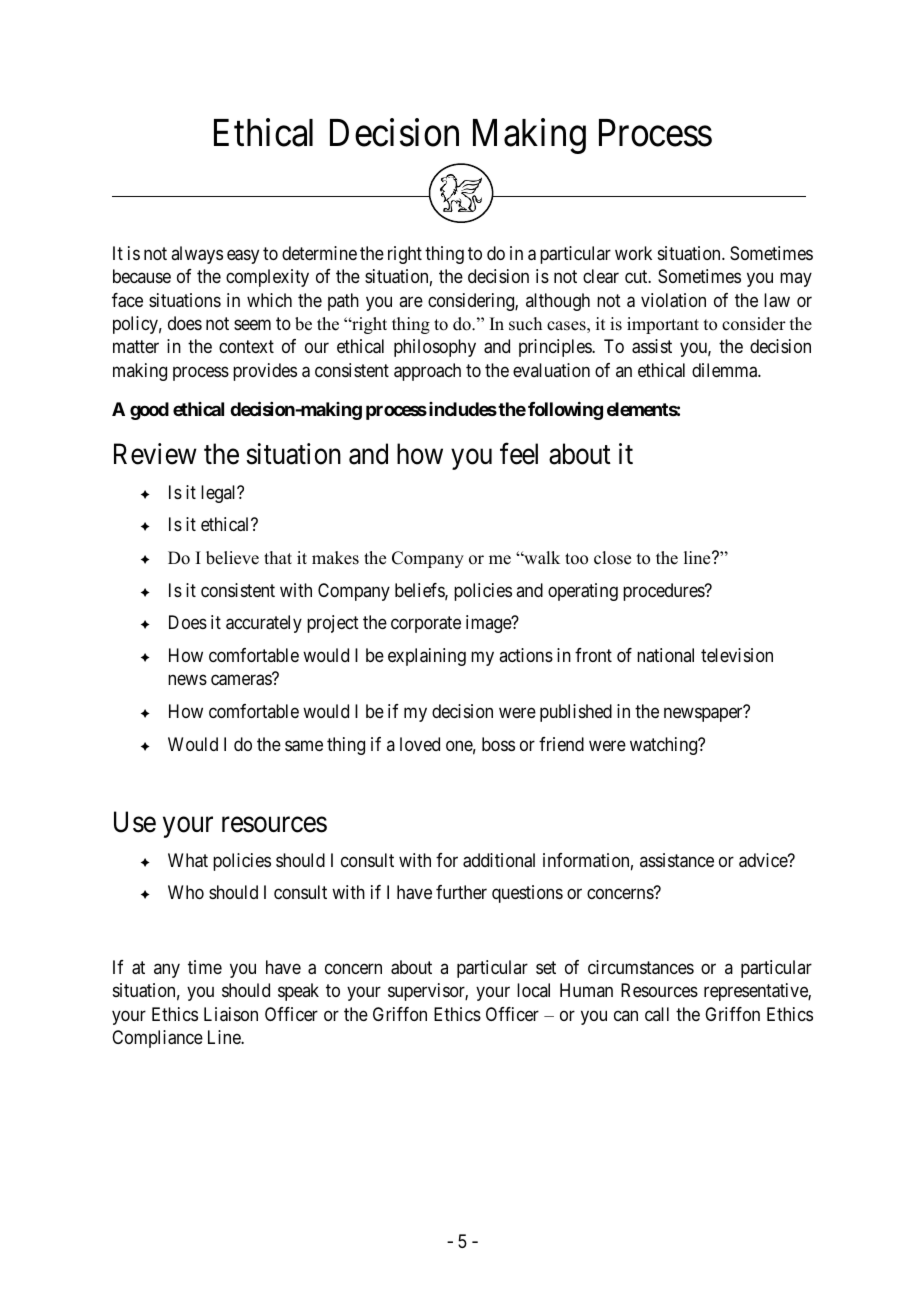 This screenshot has width=924, height=1308. What do you see at coordinates (411, 301) in the screenshot?
I see `are` at bounding box center [411, 301].
